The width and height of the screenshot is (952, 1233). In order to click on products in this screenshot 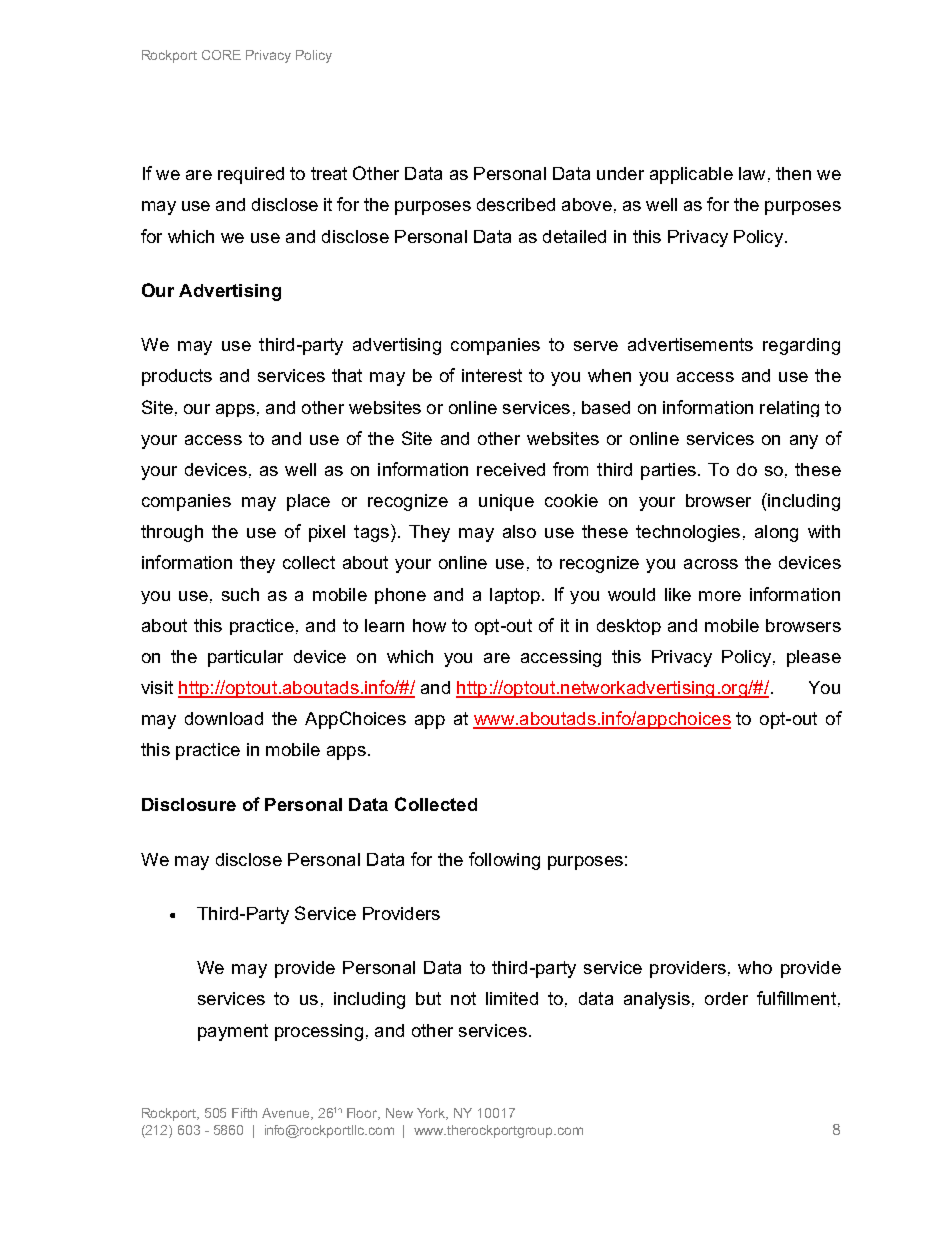, I will do `click(177, 377)`.
